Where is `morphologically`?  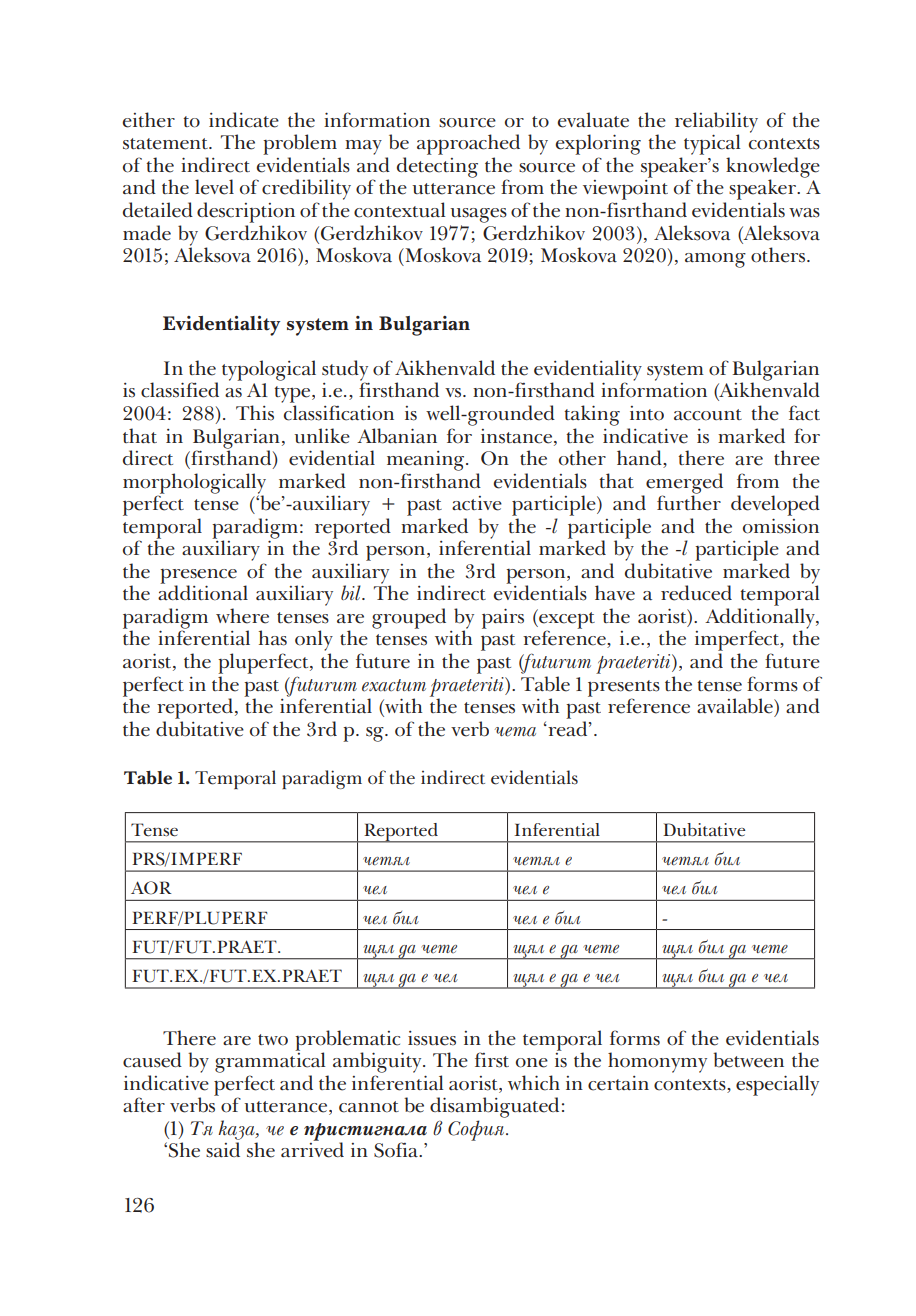
morphologically is located at coordinates (194, 484).
